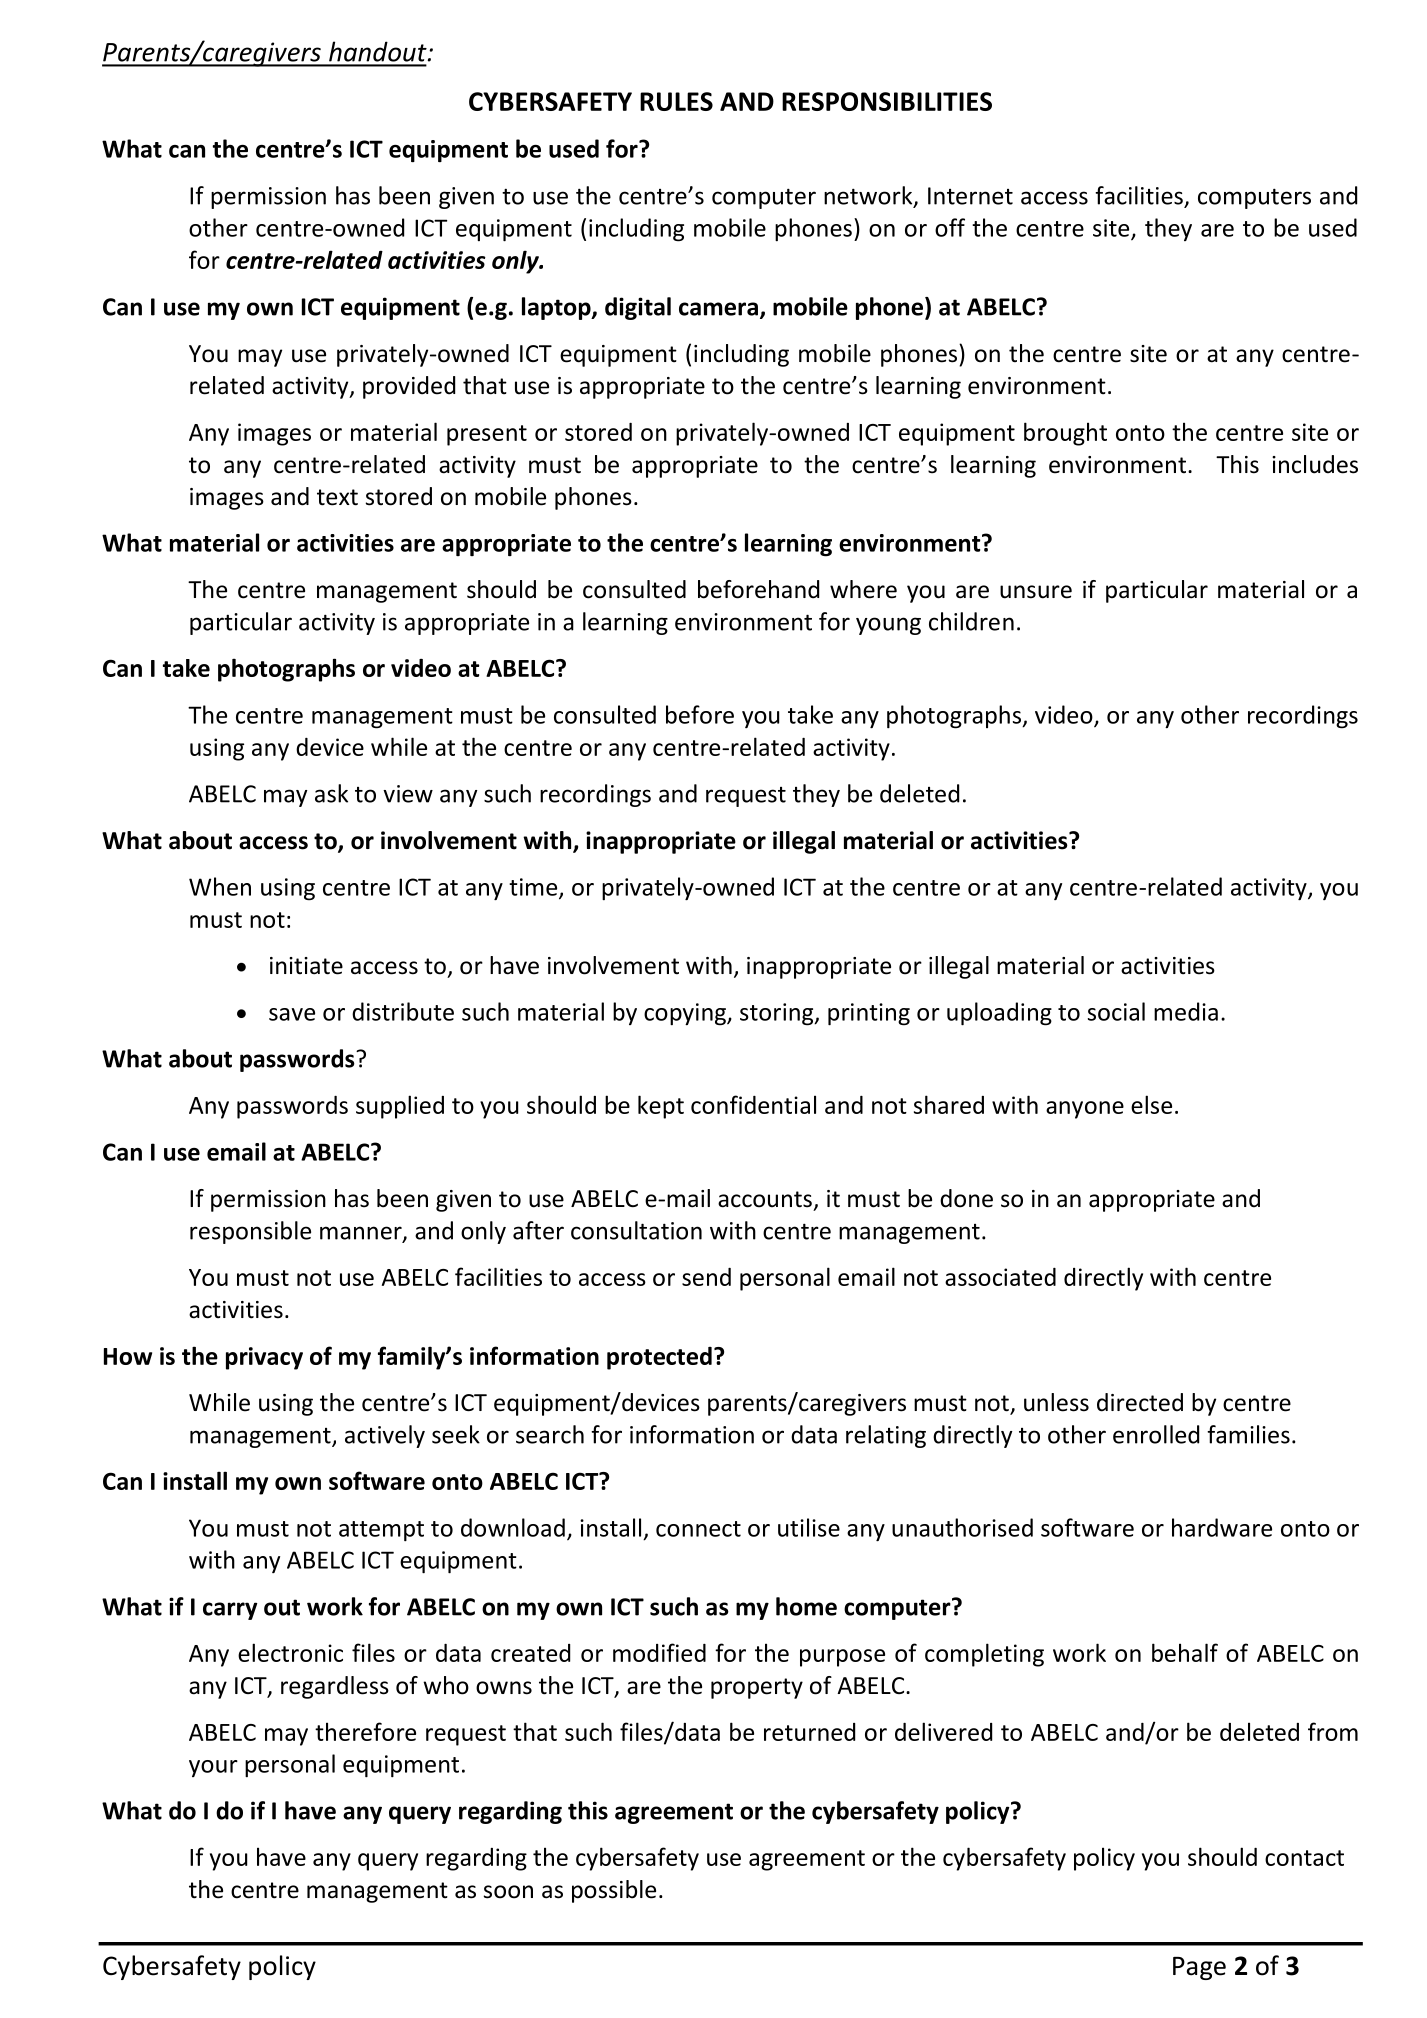 This image has height=2018, width=1427. I want to click on directed, so click(1140, 1402).
